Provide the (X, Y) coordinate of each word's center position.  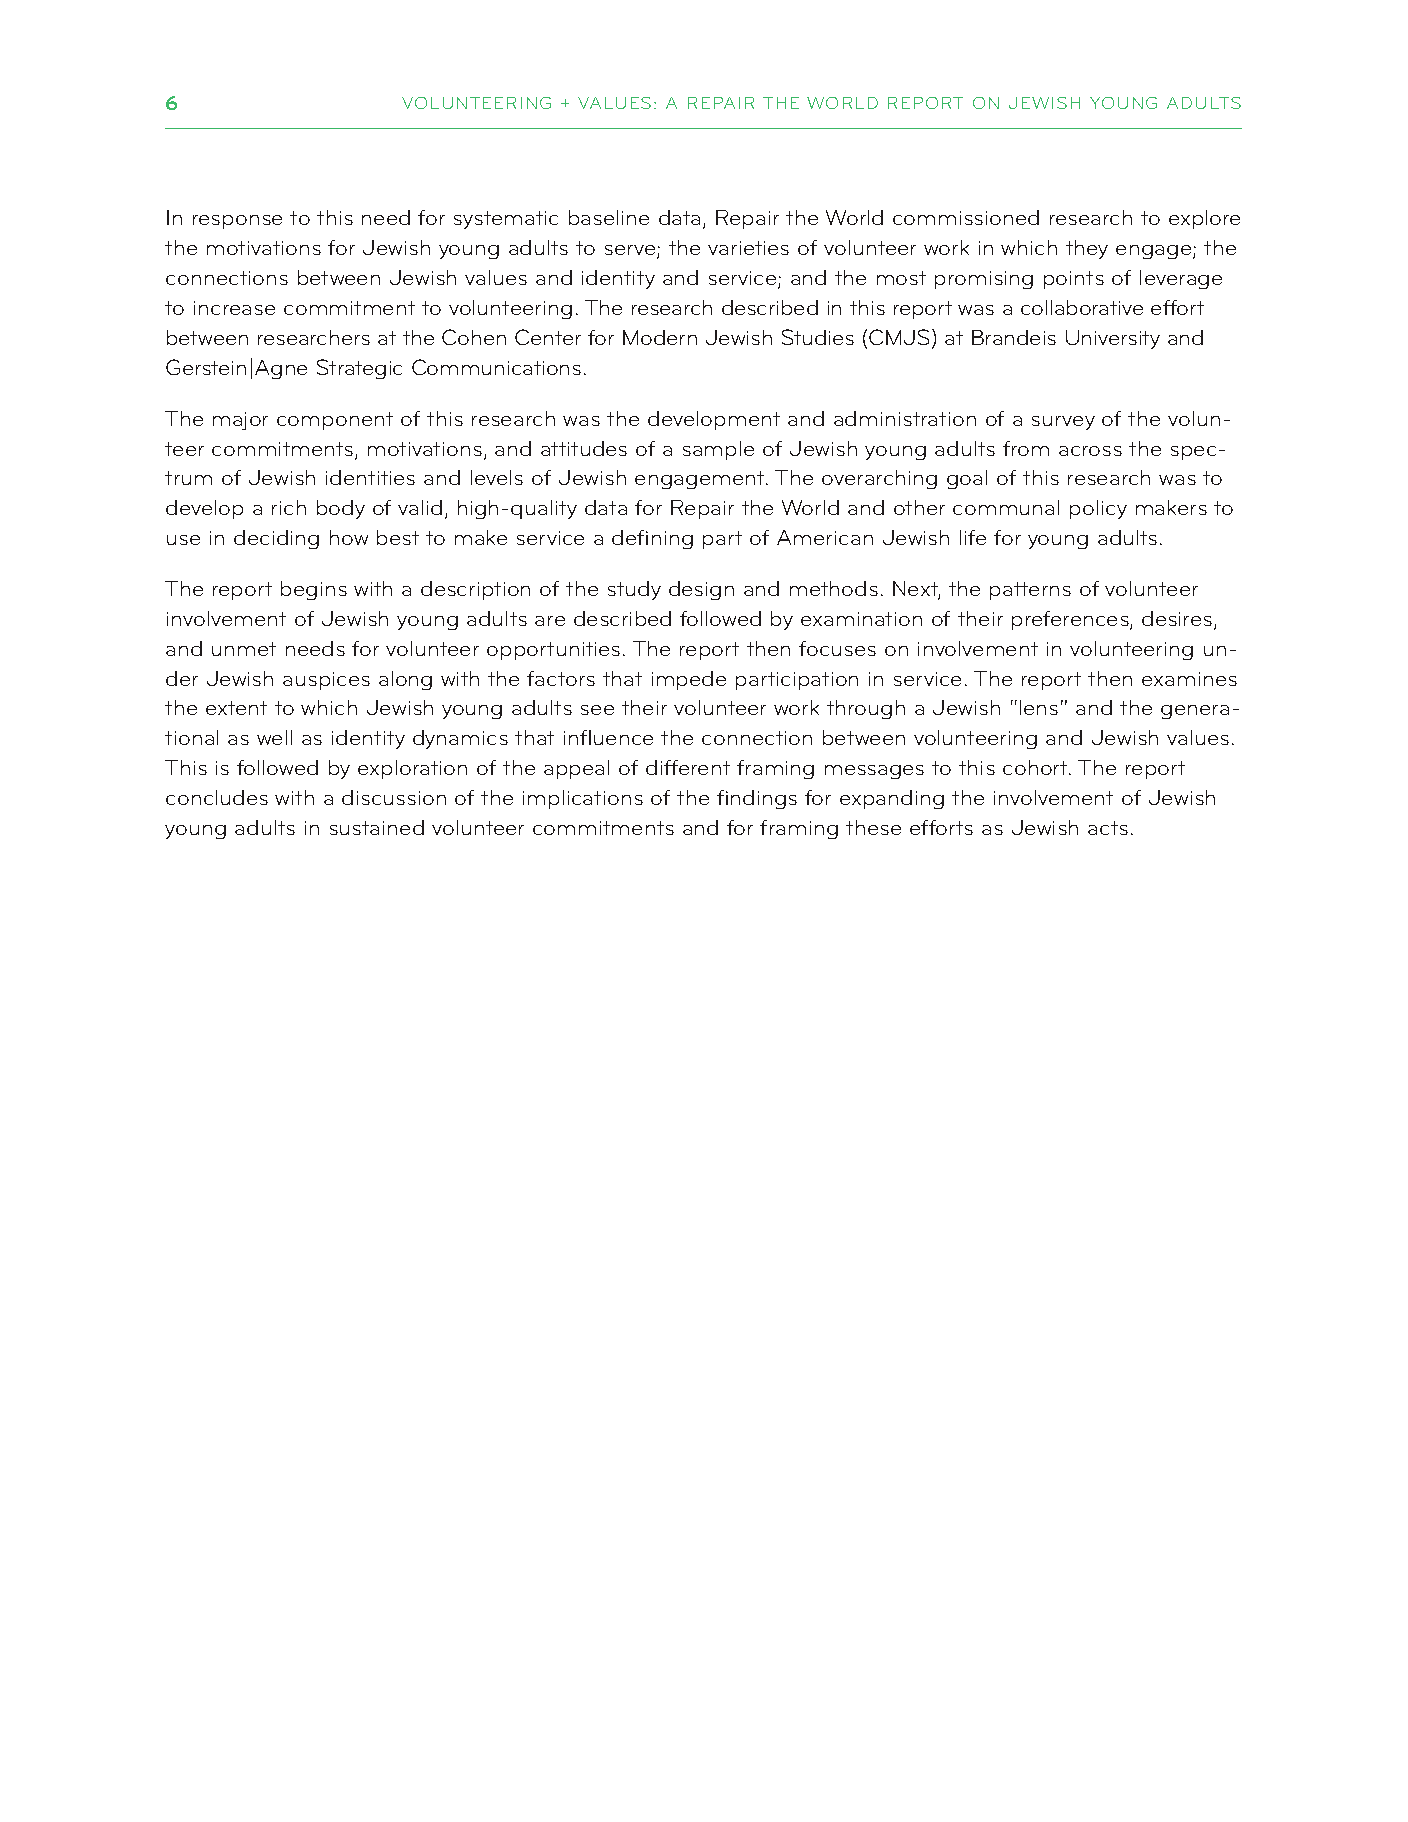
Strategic (359, 369)
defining (652, 539)
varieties (748, 248)
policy (1098, 509)
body (341, 509)
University (1113, 339)
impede (689, 680)
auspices (326, 681)
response (237, 222)
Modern (660, 337)
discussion (394, 797)
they (1087, 249)
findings (757, 799)
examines (1189, 679)
